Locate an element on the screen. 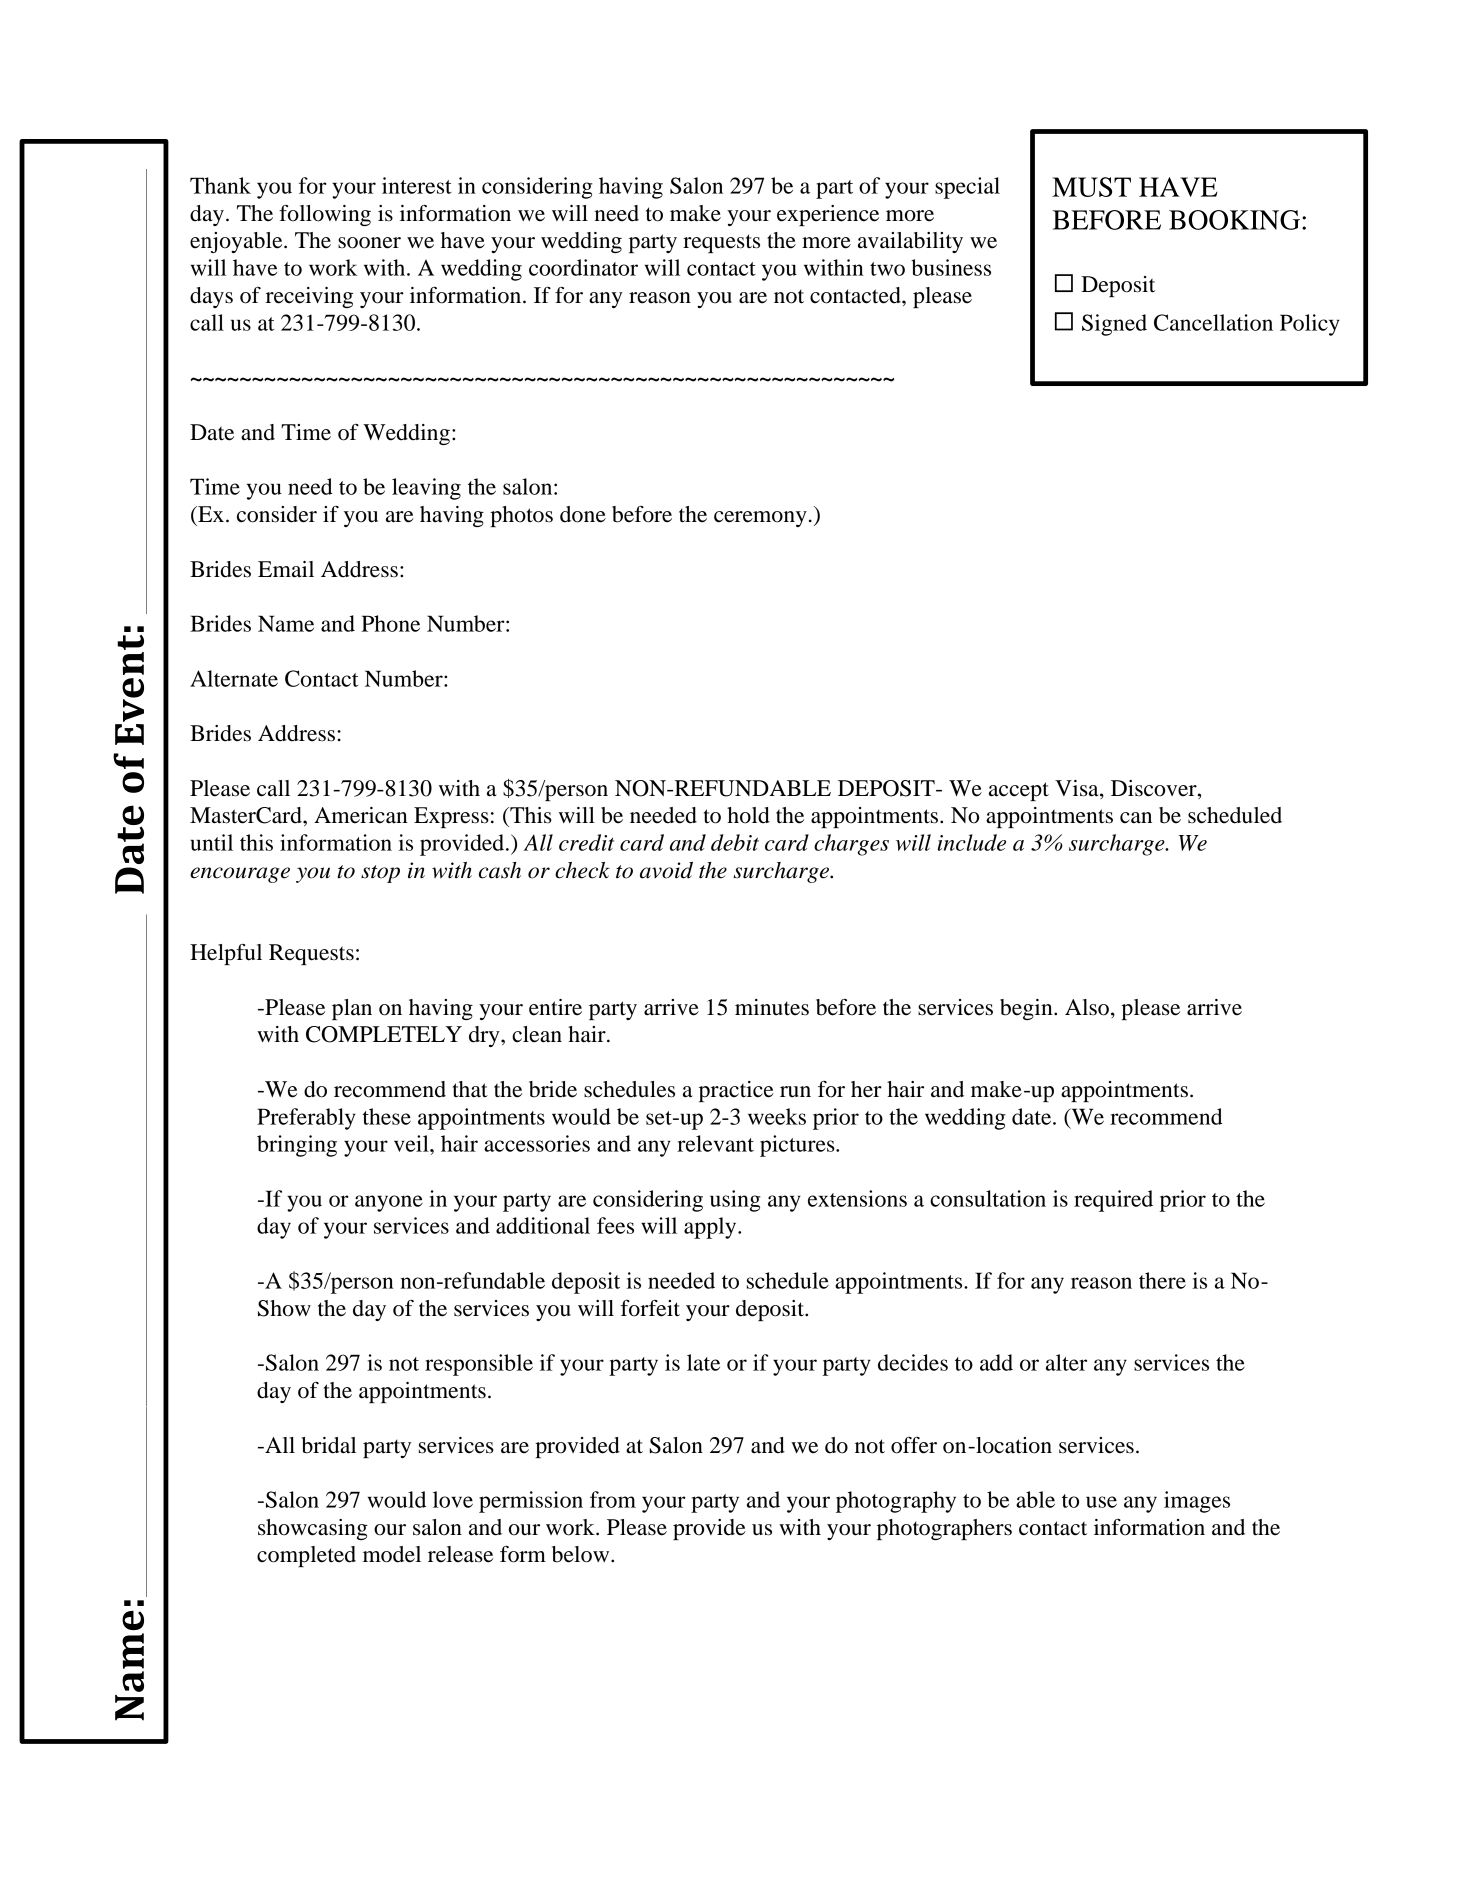 The width and height of the screenshot is (1457, 1885). stop is located at coordinates (380, 874).
